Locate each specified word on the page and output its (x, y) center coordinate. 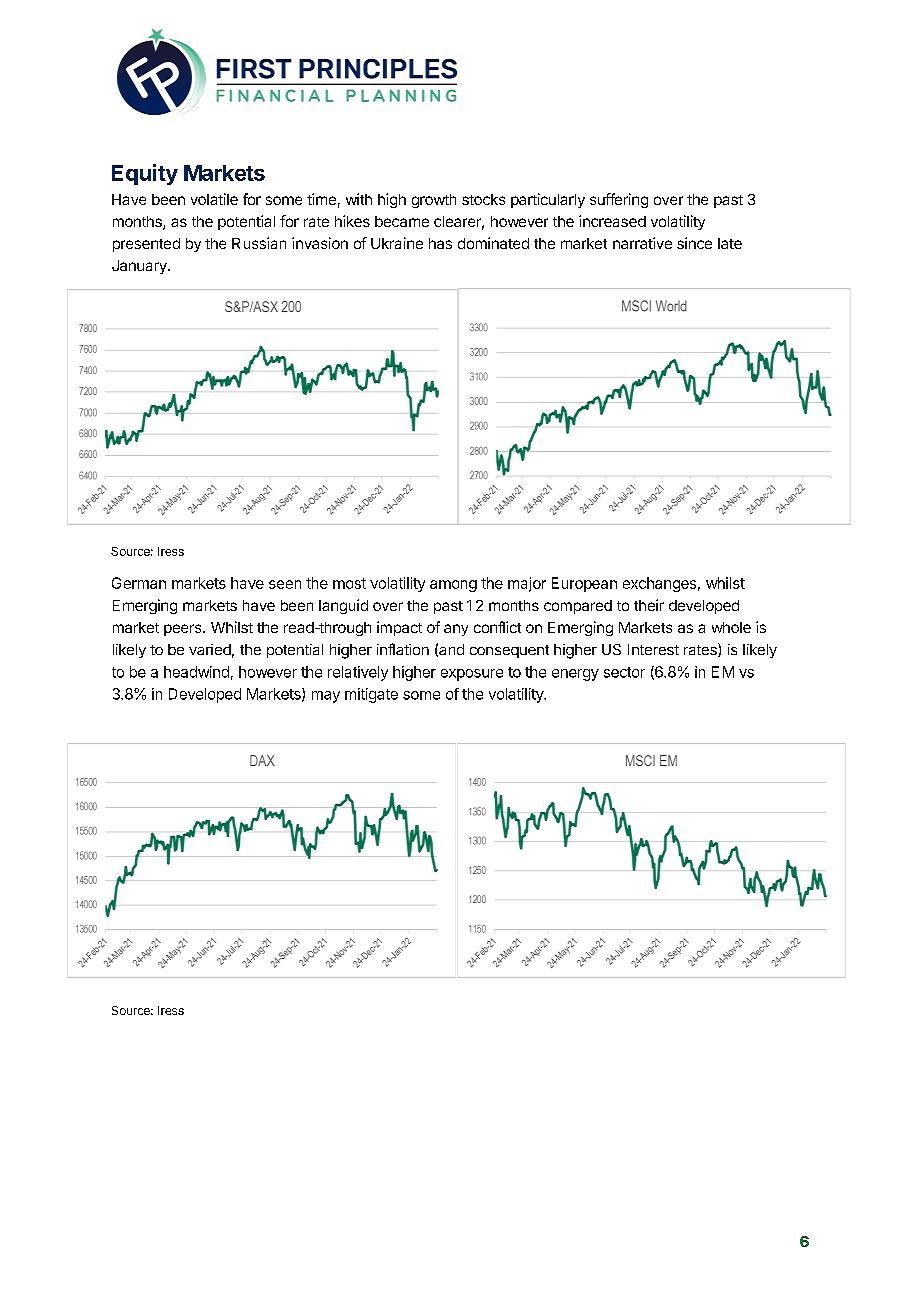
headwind (196, 672)
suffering (619, 200)
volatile (214, 199)
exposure (472, 675)
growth (434, 201)
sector (624, 672)
